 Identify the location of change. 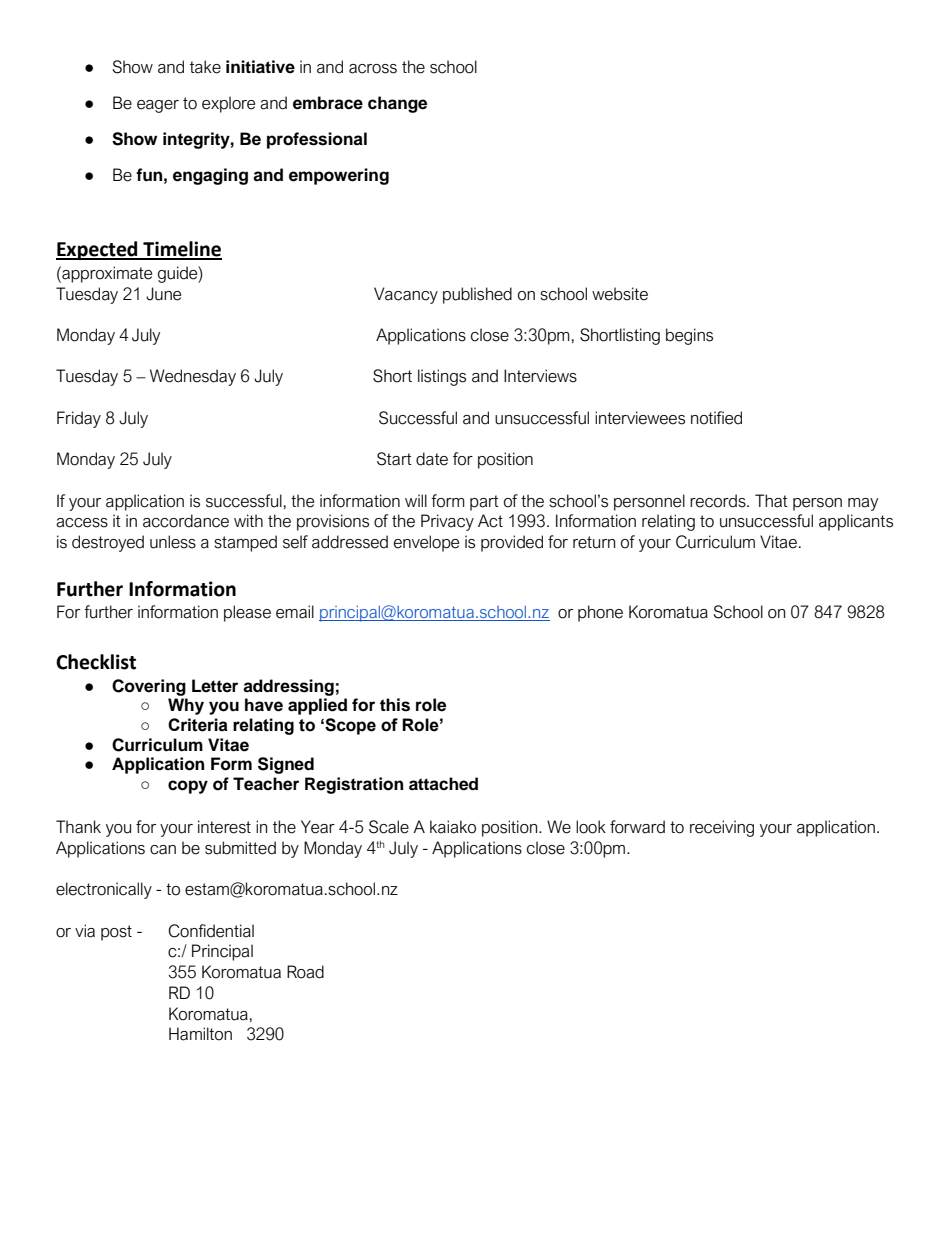
(397, 104).
